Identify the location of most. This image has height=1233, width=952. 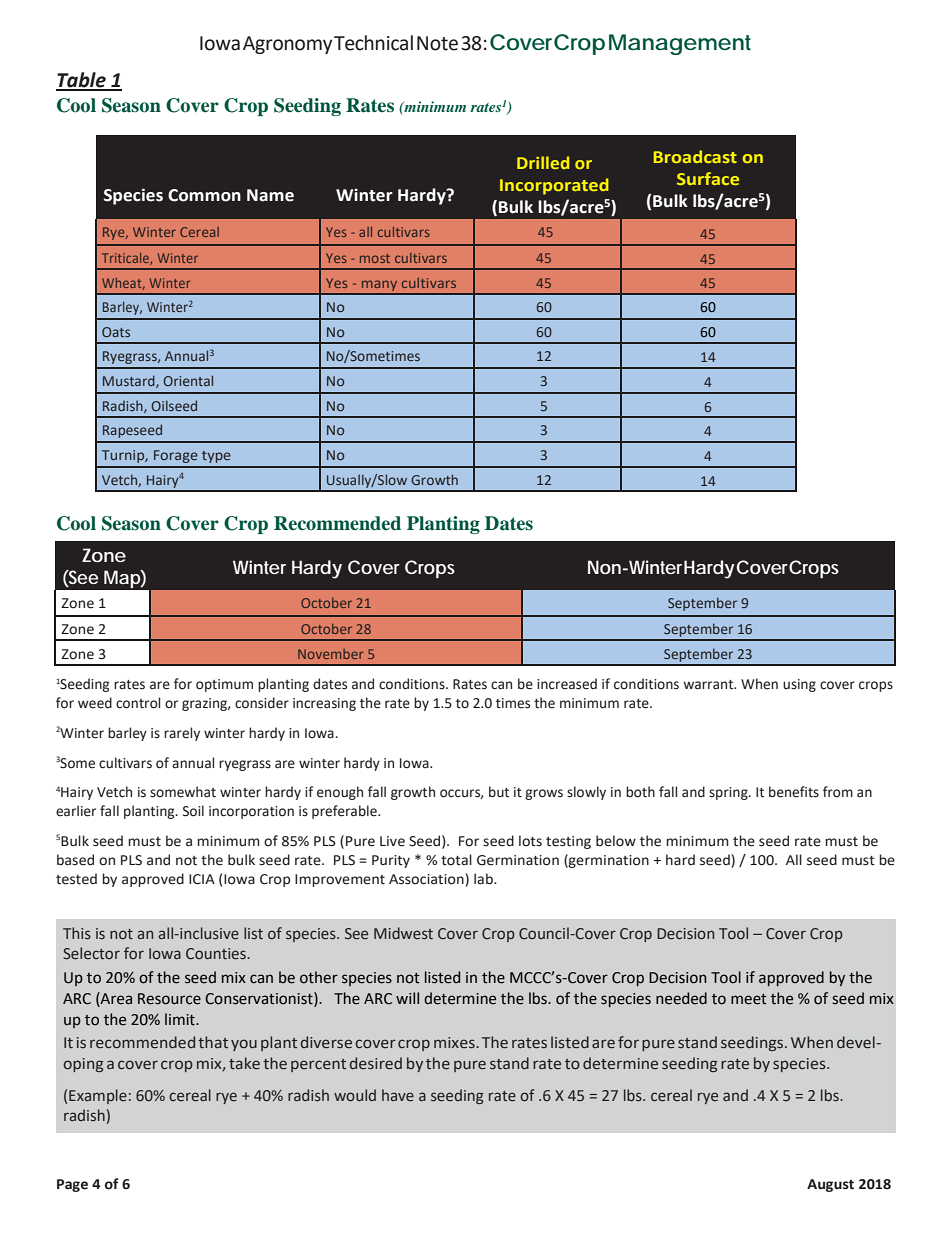
(375, 258).
